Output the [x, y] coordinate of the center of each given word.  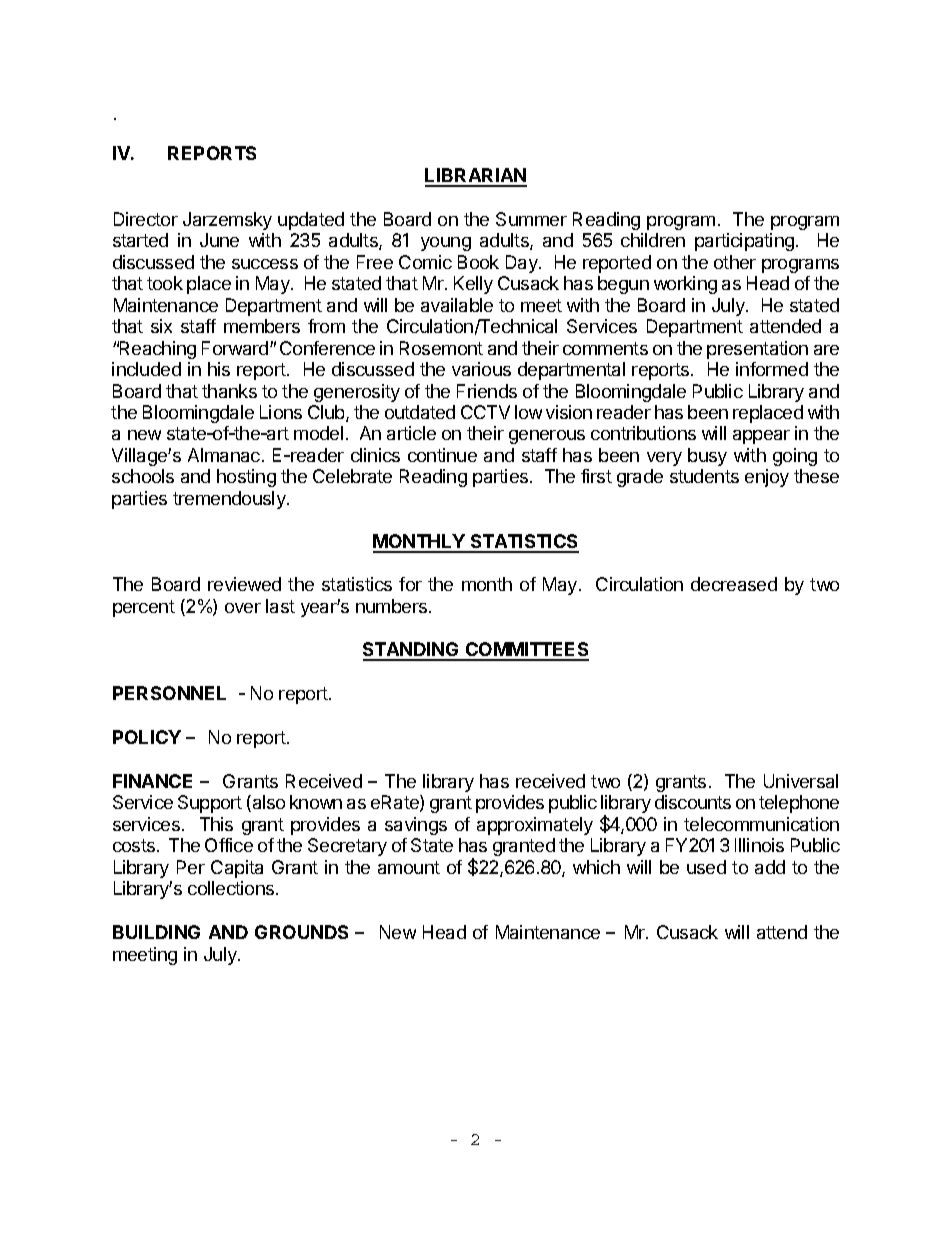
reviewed [244, 584]
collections [232, 888]
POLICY [147, 737]
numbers [393, 606]
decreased [734, 584]
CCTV [485, 412]
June [219, 240]
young [446, 244]
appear [761, 437]
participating [744, 242]
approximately [535, 826]
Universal [801, 781]
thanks [229, 391]
